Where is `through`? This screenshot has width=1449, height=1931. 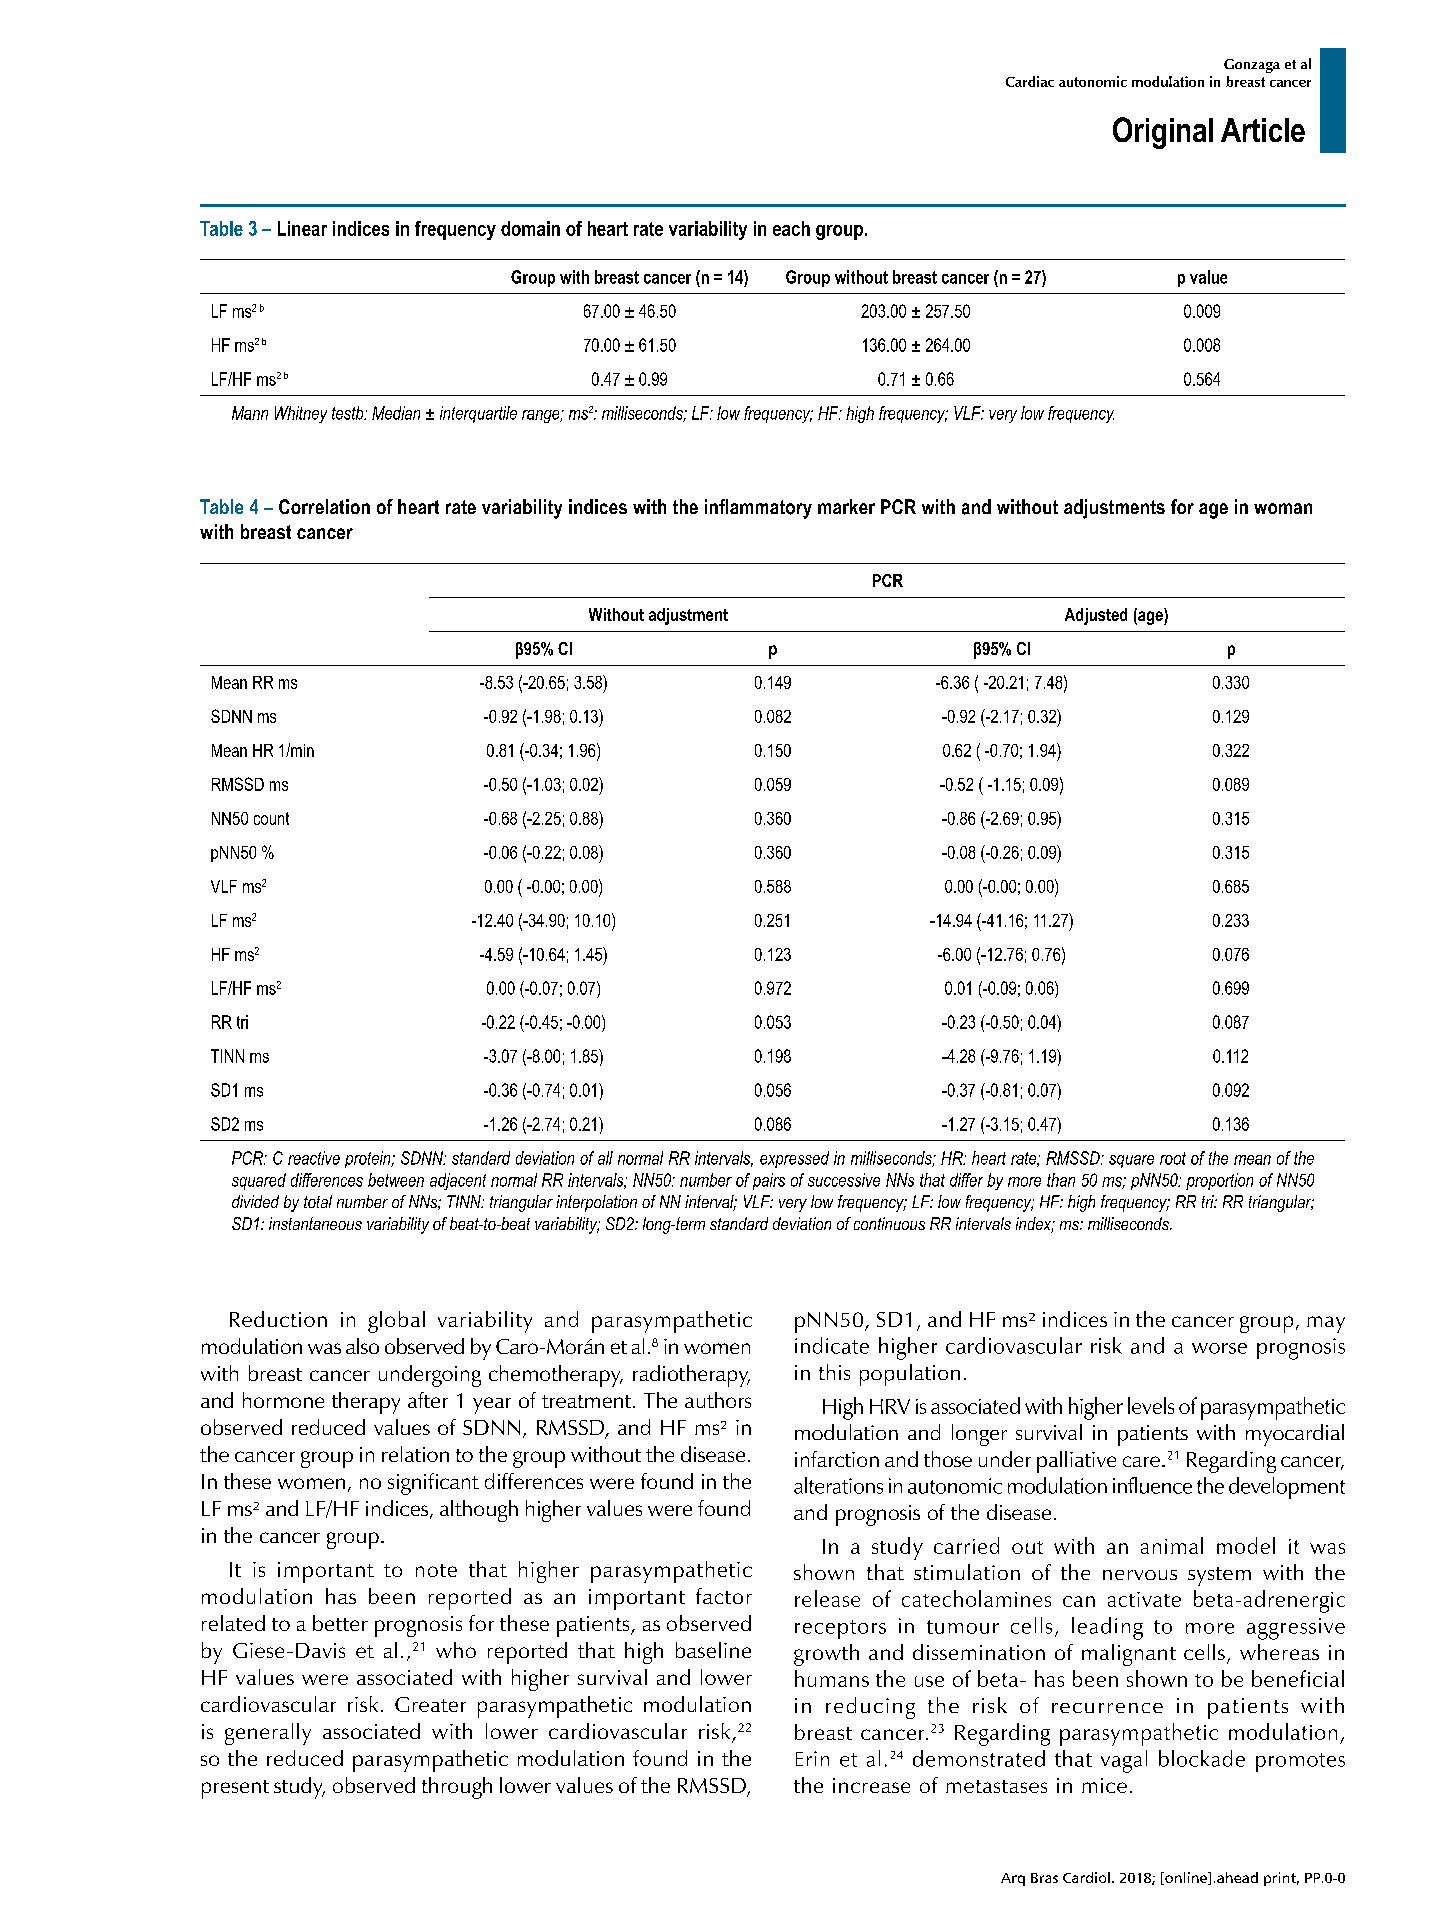
through is located at coordinates (457, 1788).
